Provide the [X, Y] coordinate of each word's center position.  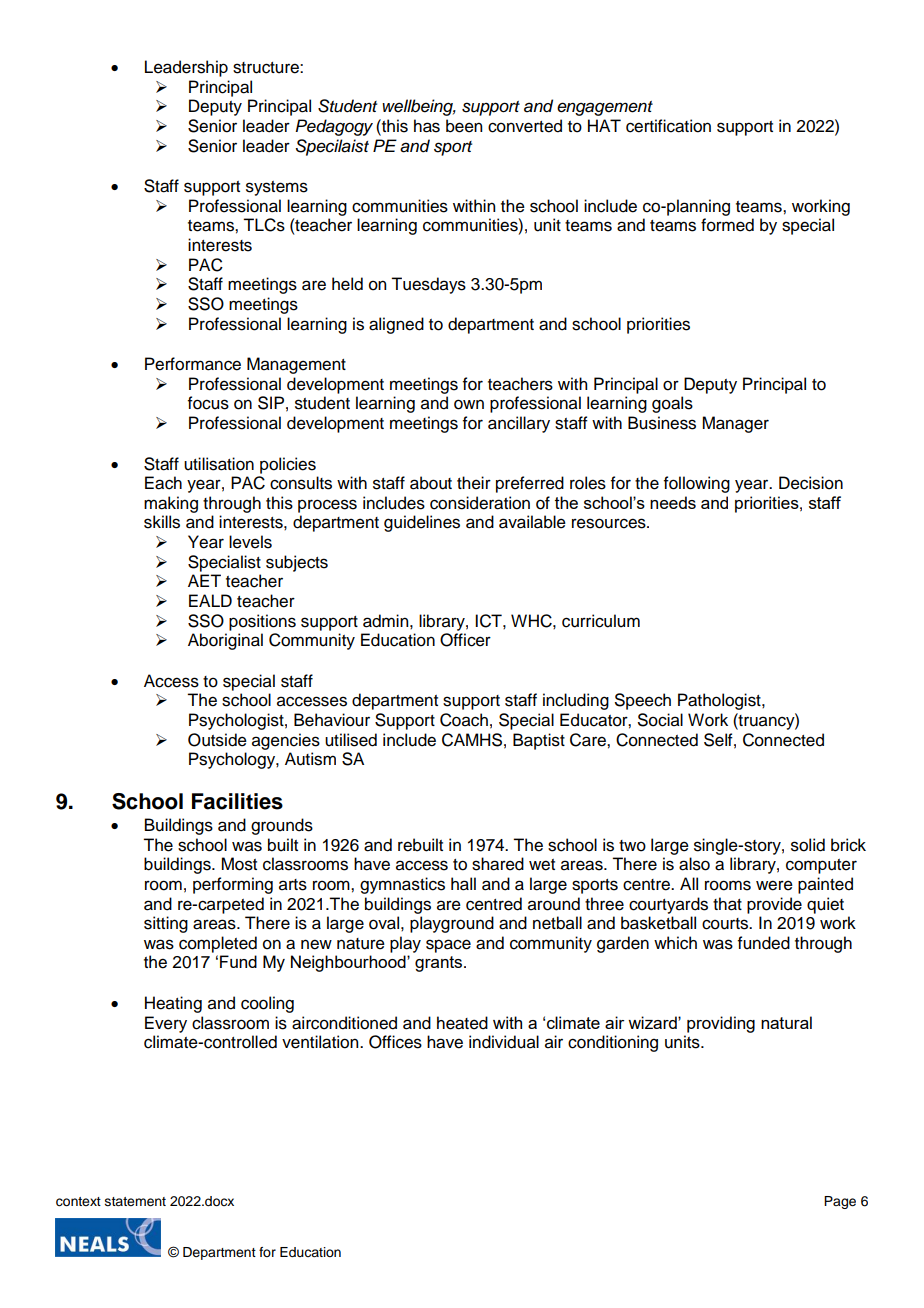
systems [277, 188]
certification [668, 126]
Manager [735, 424]
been [464, 126]
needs [673, 502]
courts [726, 924]
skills [162, 522]
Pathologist [720, 701]
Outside [217, 740]
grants [440, 964]
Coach [464, 720]
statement [135, 1202]
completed [218, 944]
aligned [396, 325]
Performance [193, 364]
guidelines [422, 523]
